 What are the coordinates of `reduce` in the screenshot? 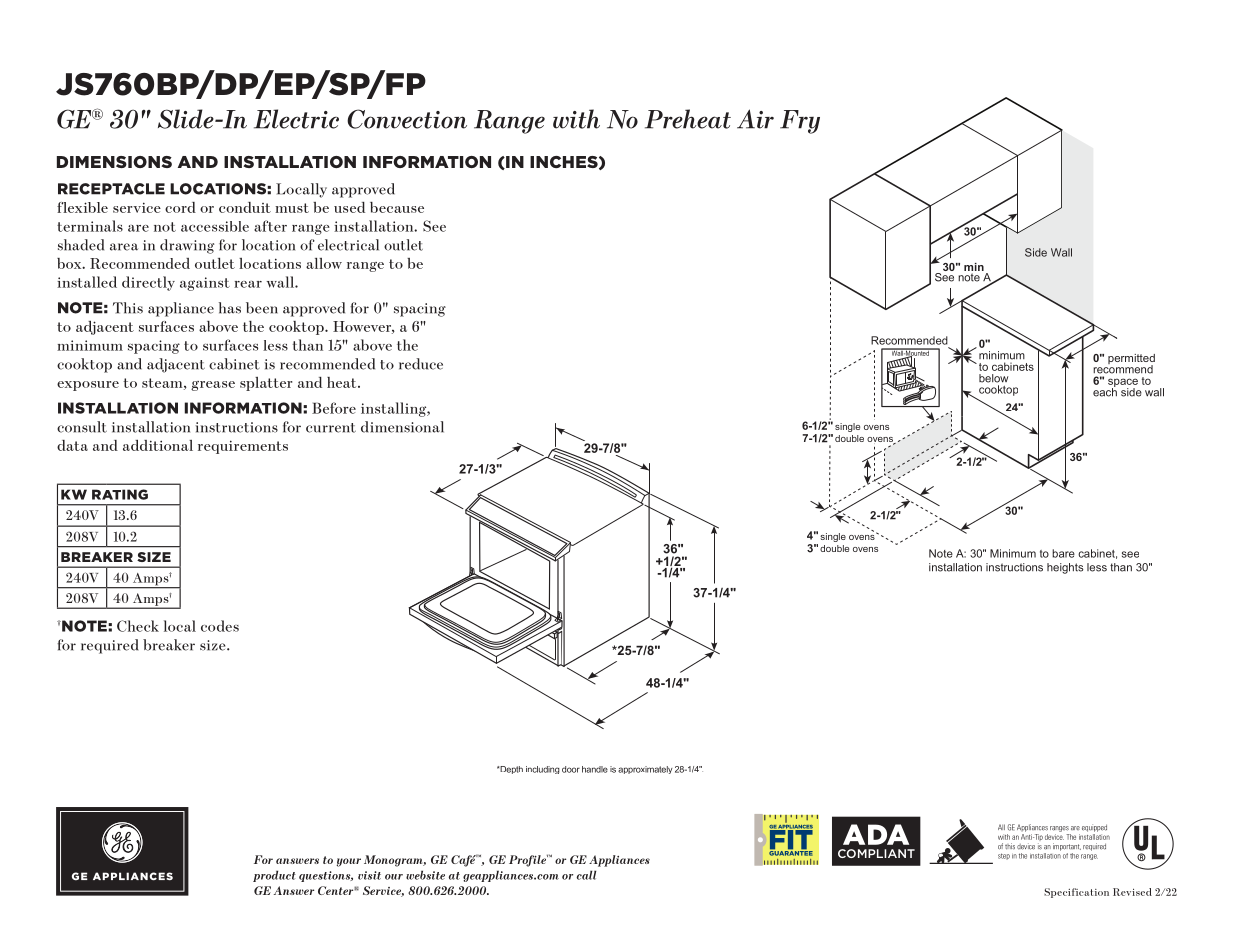 It's located at (421, 364).
